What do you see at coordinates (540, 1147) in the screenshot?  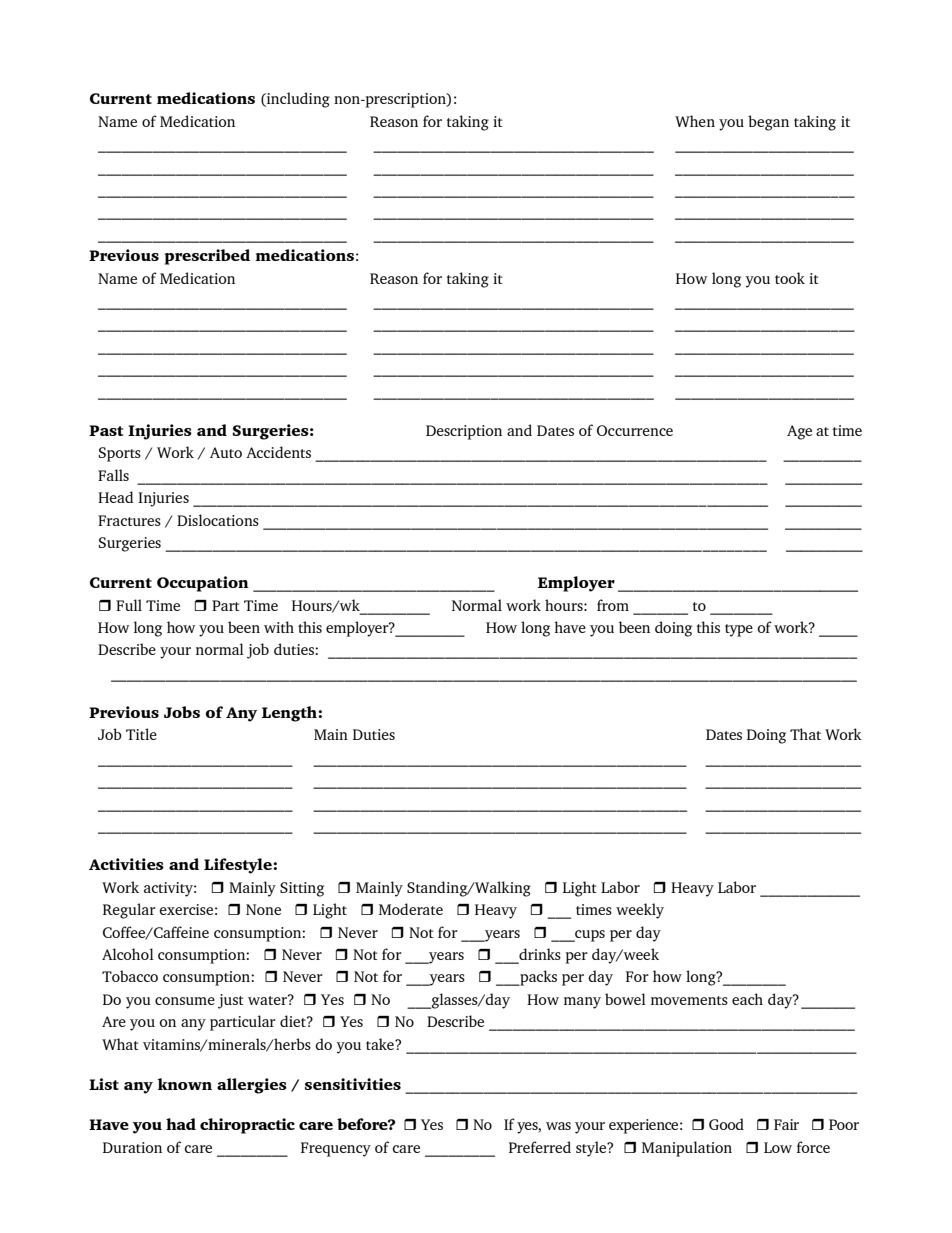 I see `Preferred` at bounding box center [540, 1147].
